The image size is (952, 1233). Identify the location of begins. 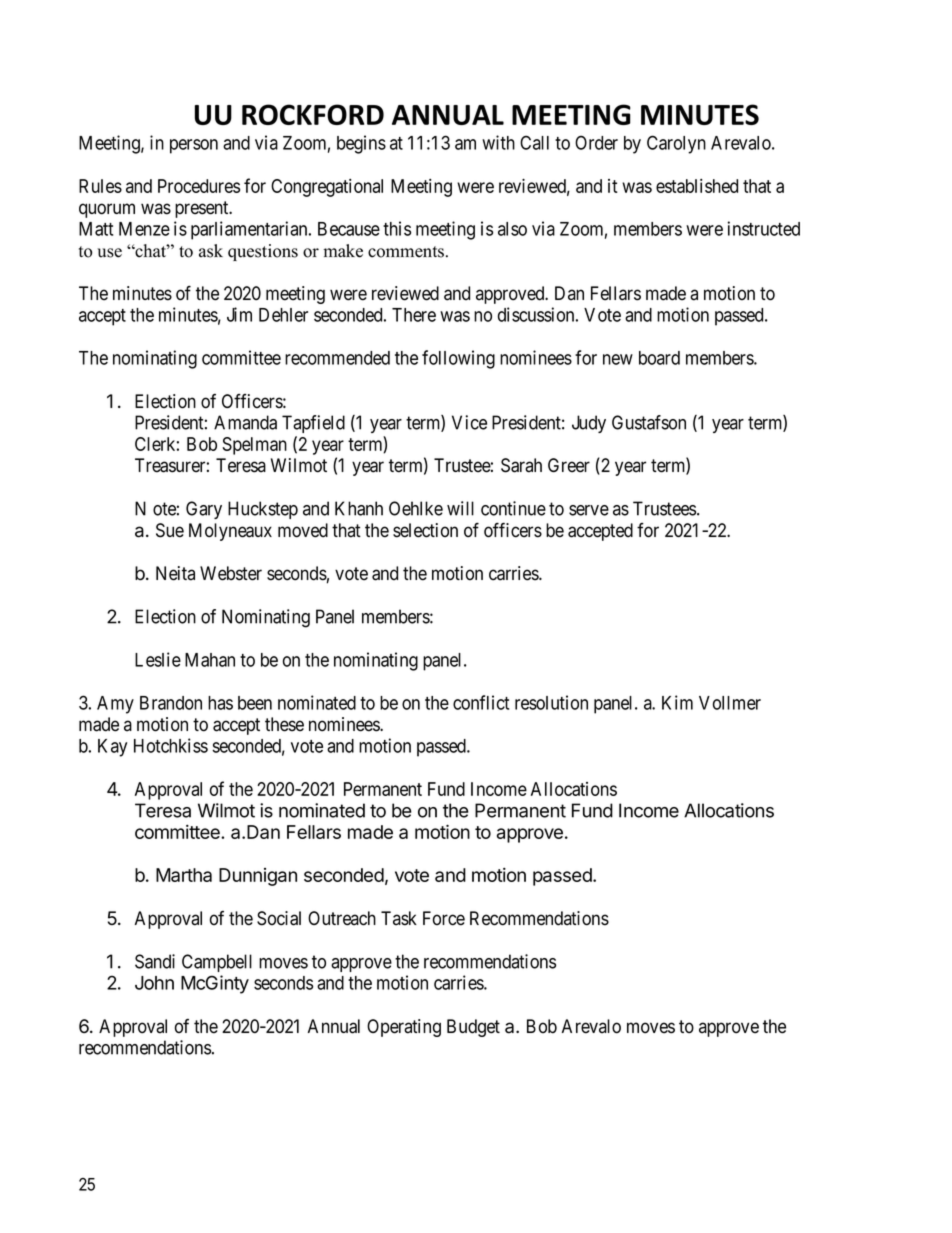
(361, 144).
